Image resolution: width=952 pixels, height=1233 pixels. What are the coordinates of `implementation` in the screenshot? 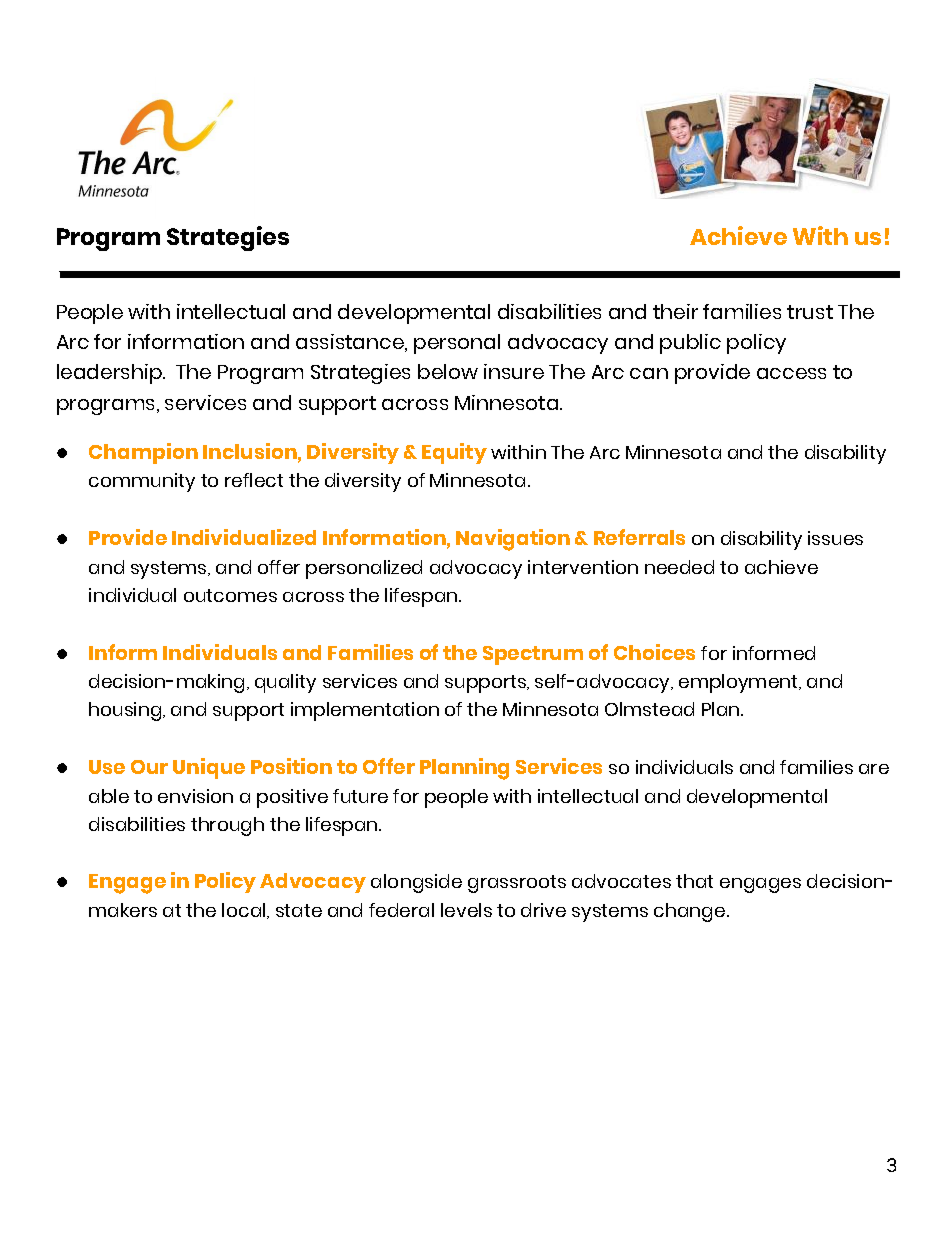 It's located at (365, 711).
